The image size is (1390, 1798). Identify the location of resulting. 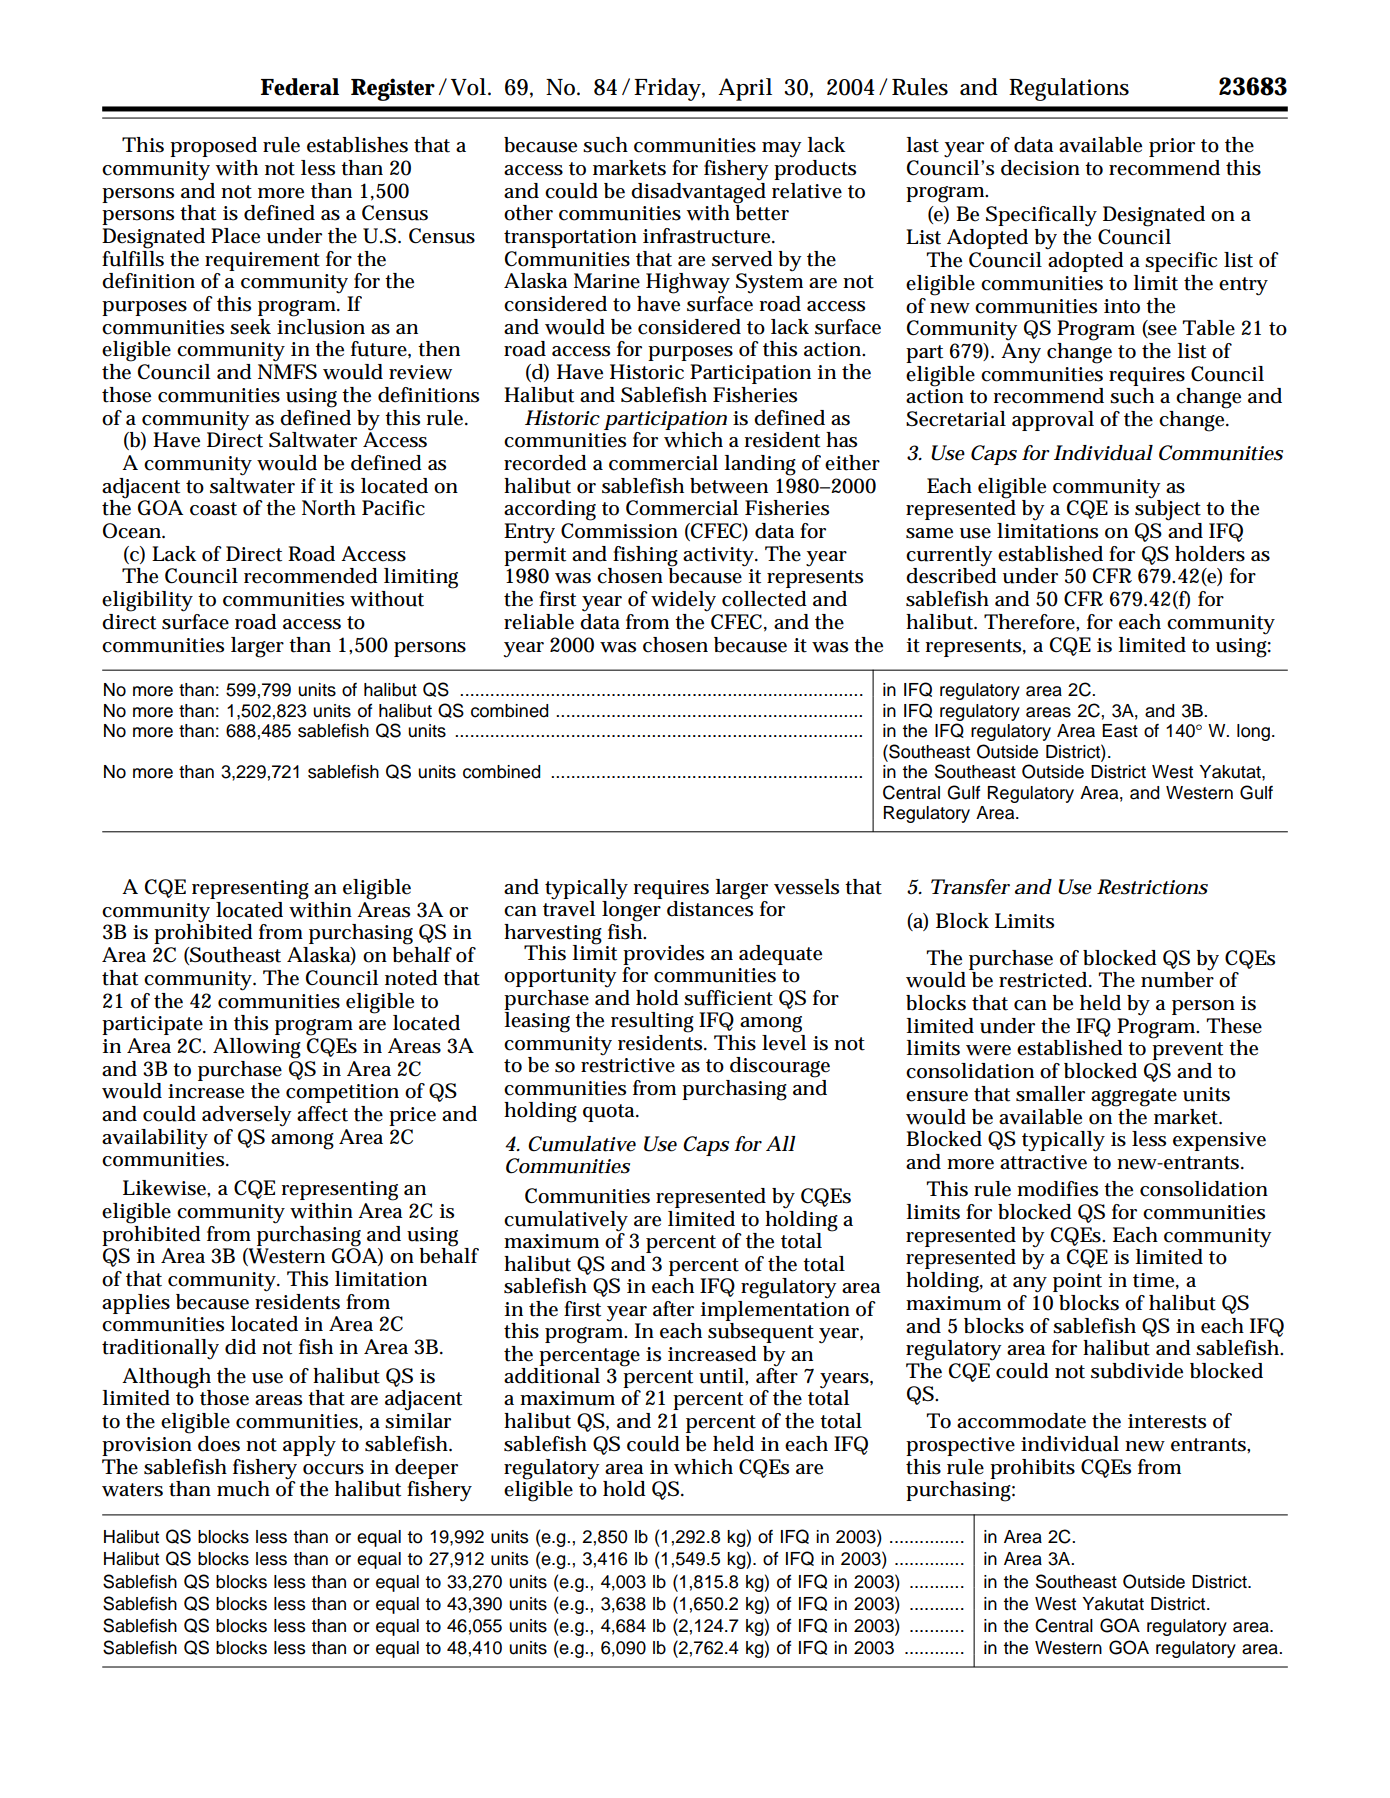
(652, 1022).
